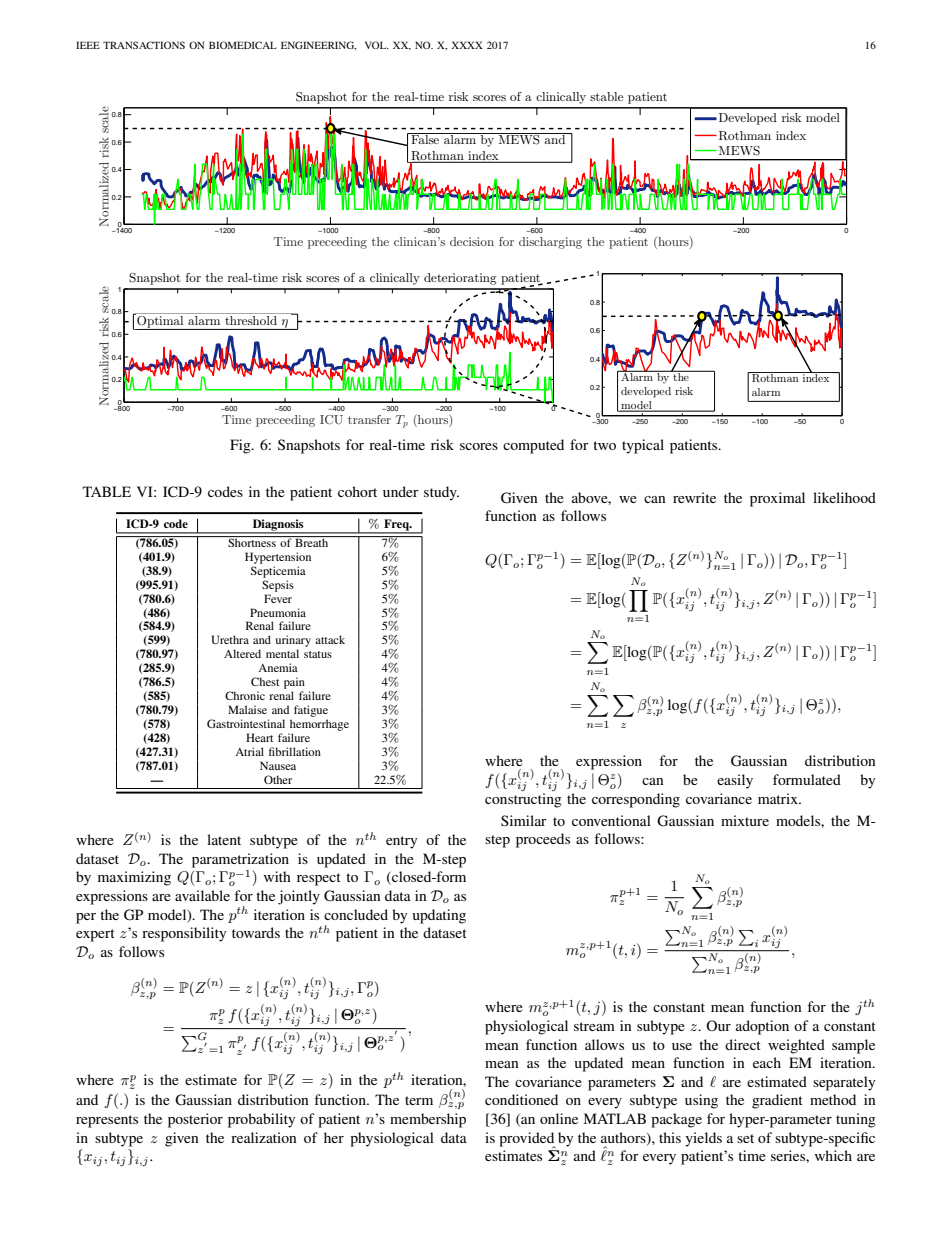 The height and width of the image is (1233, 952). Describe the element at coordinates (777, 1101) in the image. I see `gradient` at that location.
